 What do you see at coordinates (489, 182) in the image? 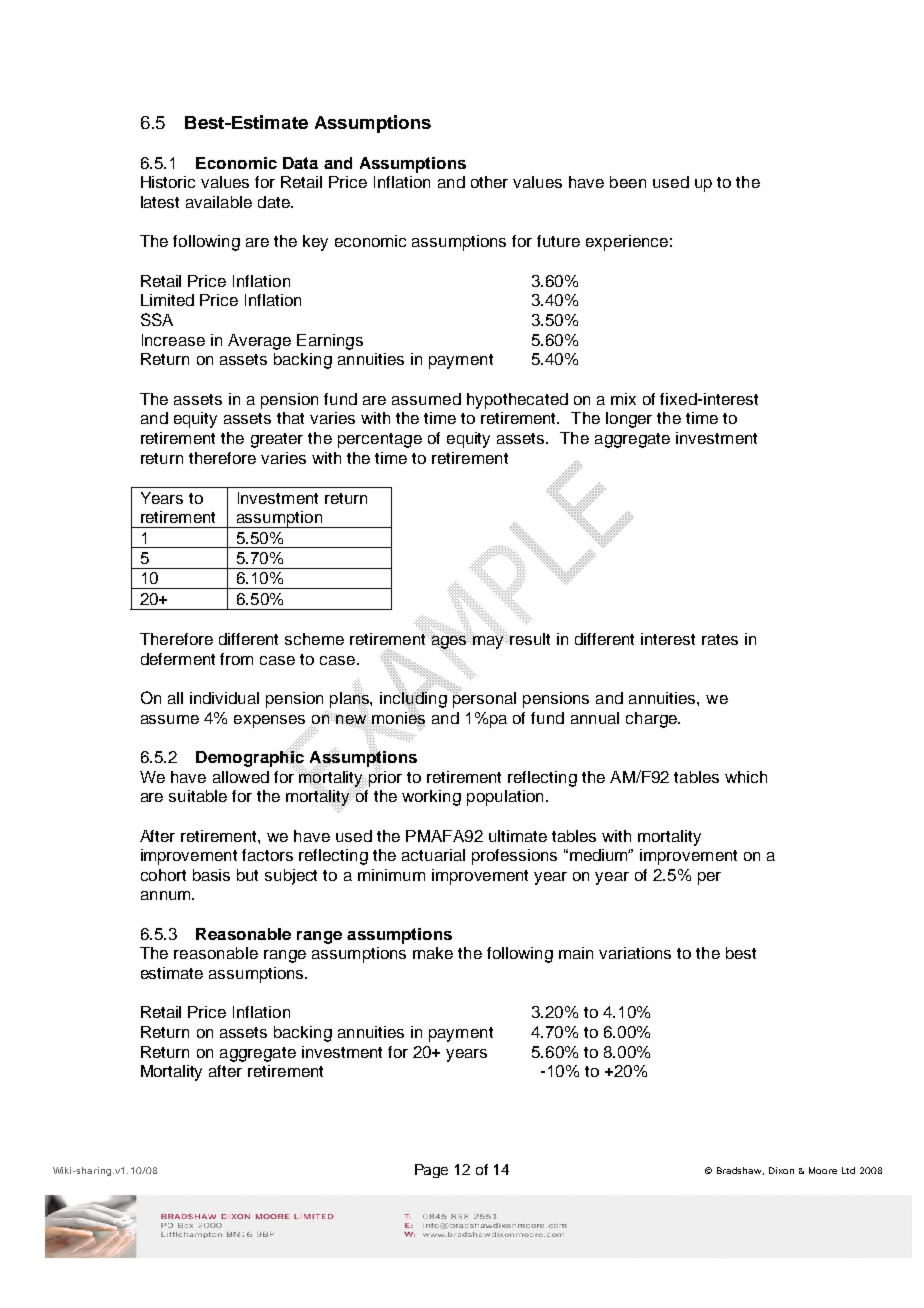
I see `other` at bounding box center [489, 182].
